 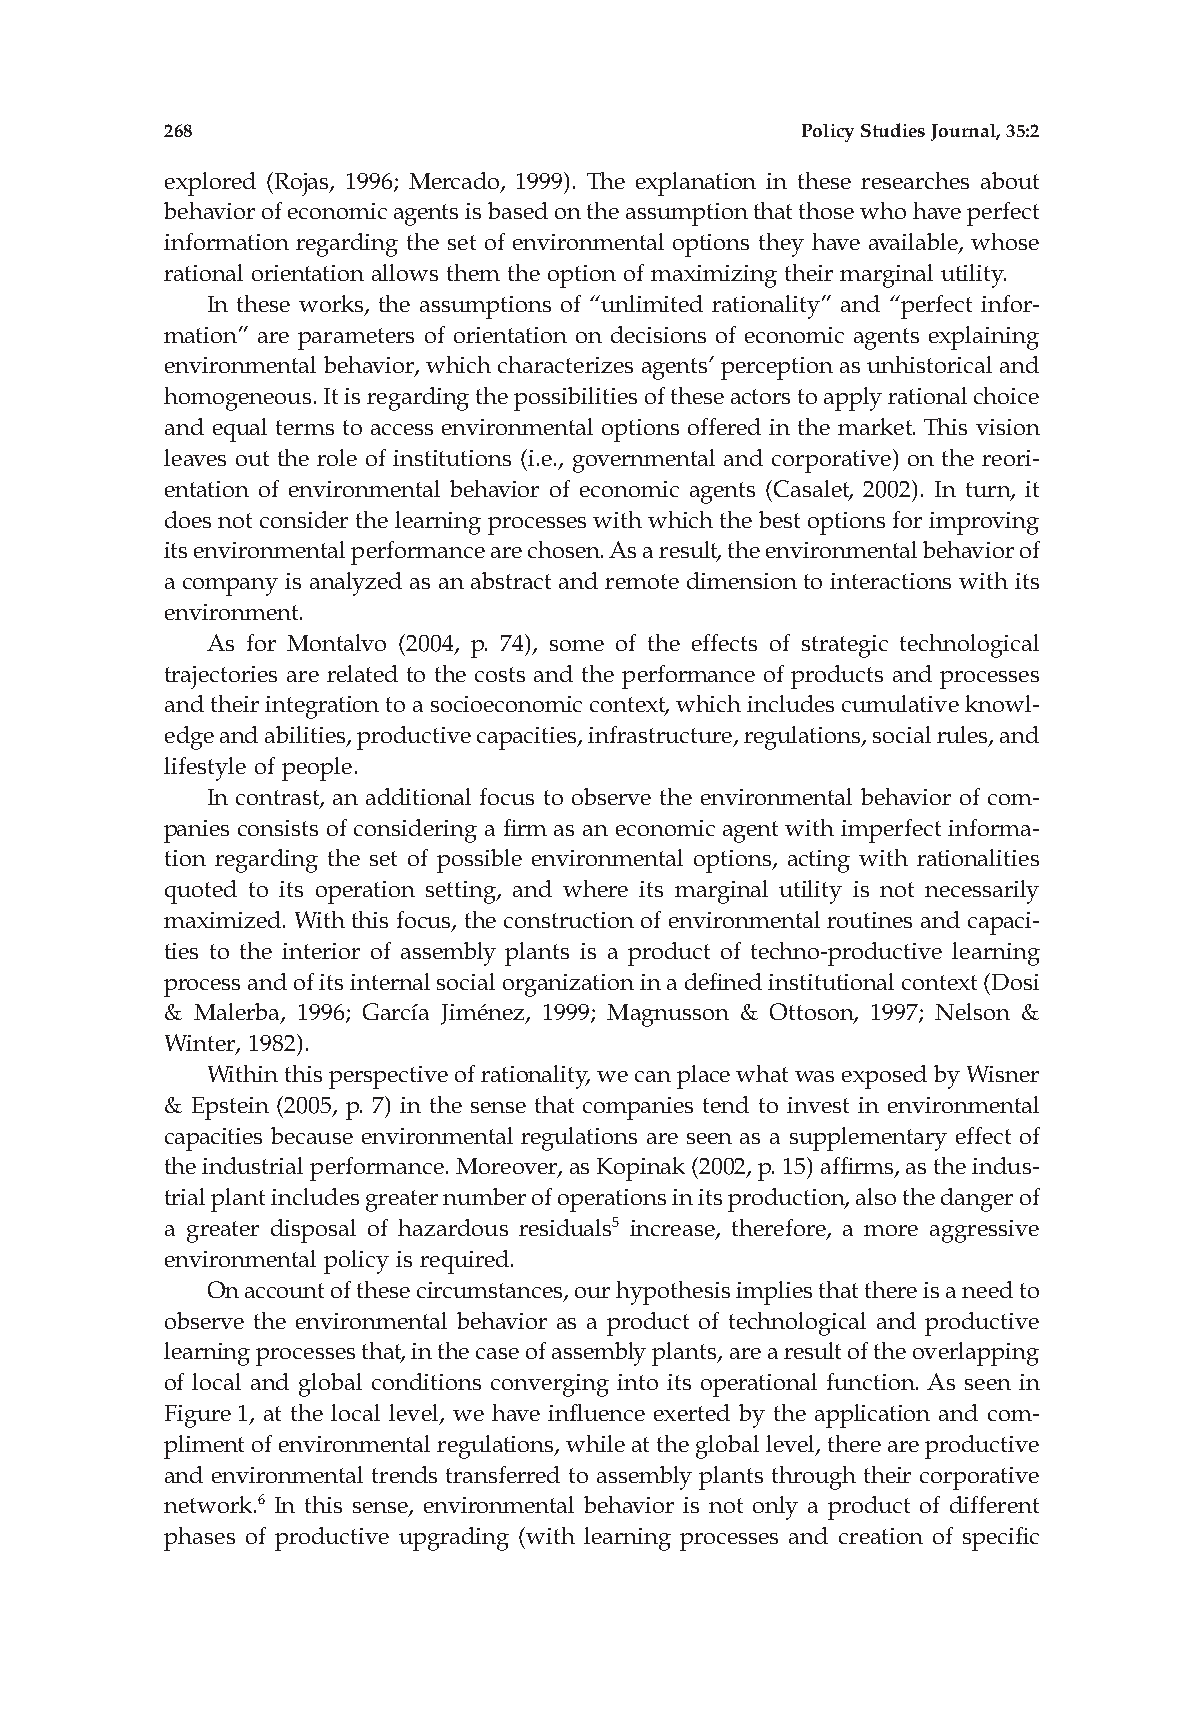 I want to click on increase, so click(x=673, y=1229).
